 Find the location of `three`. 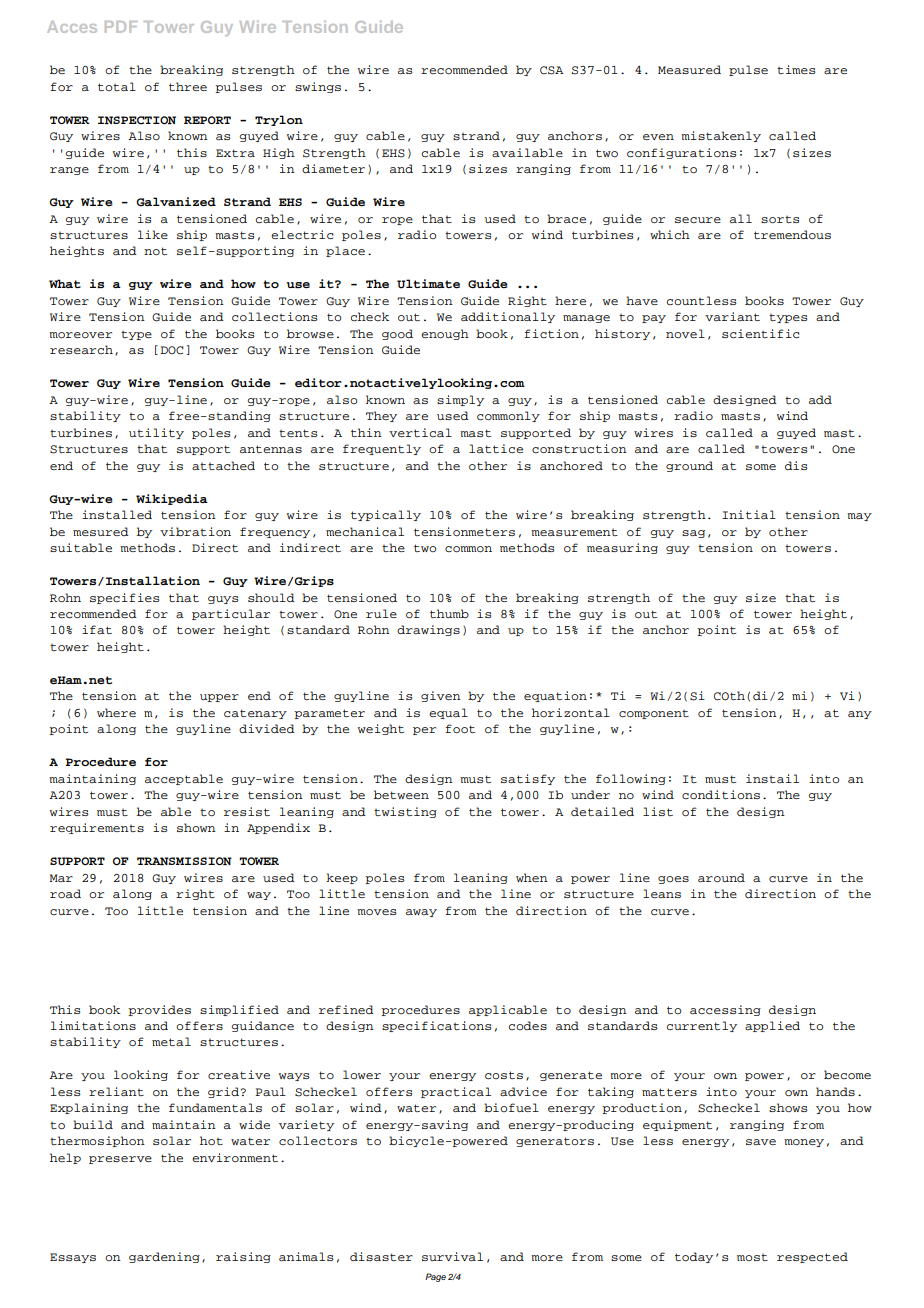

three is located at coordinates (188, 86).
